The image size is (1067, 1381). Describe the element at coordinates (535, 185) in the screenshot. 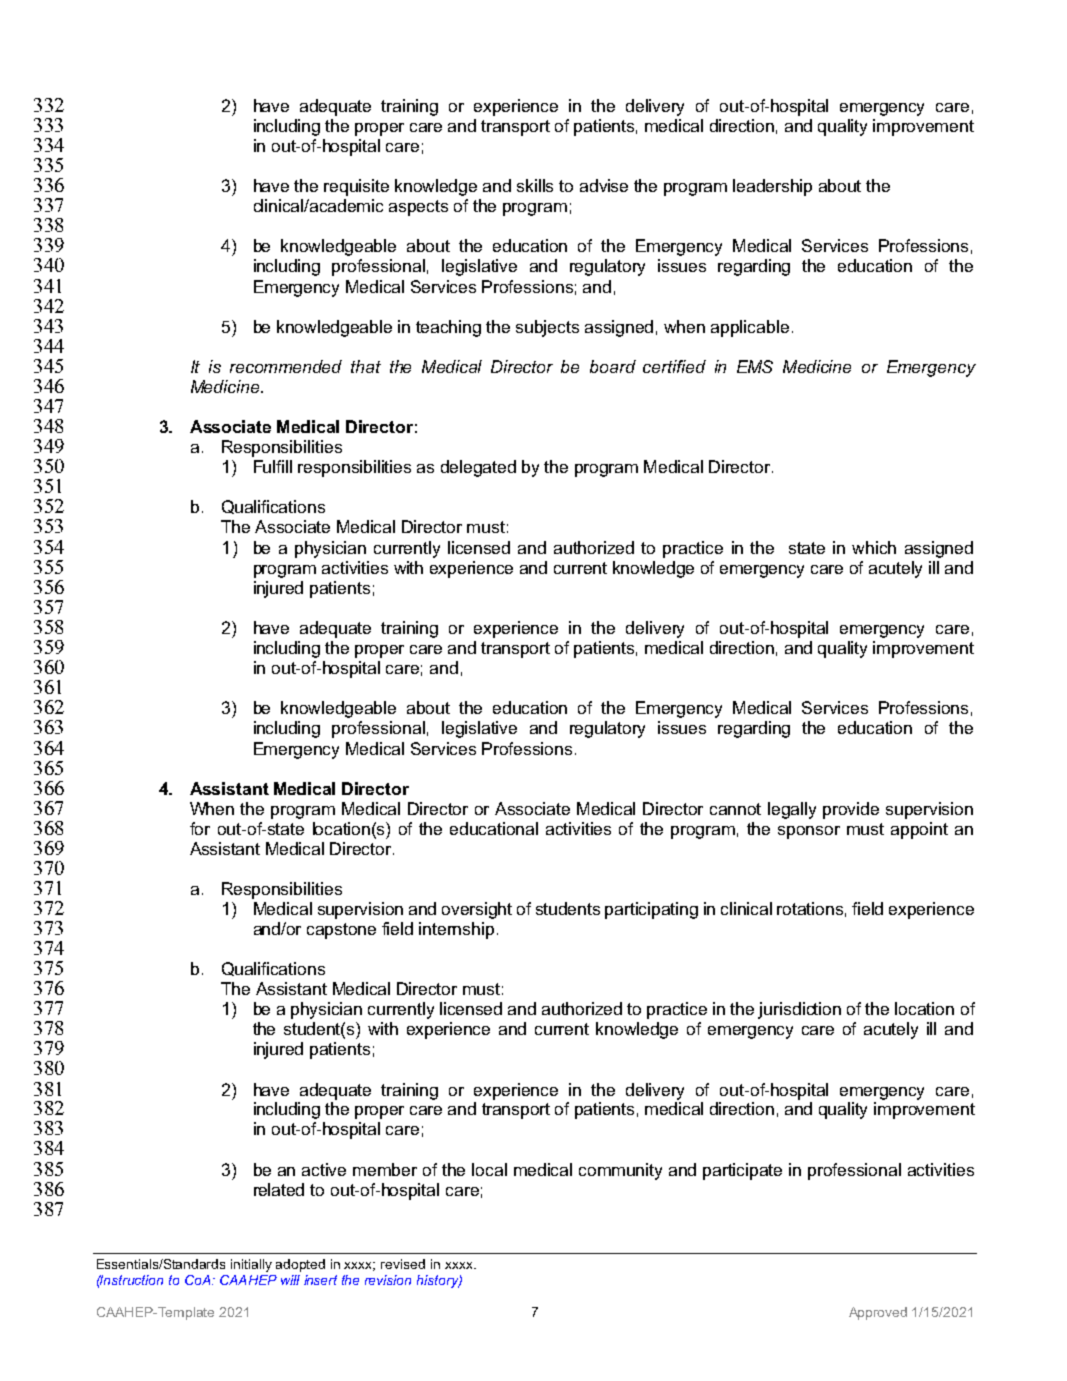

I see `skills` at that location.
